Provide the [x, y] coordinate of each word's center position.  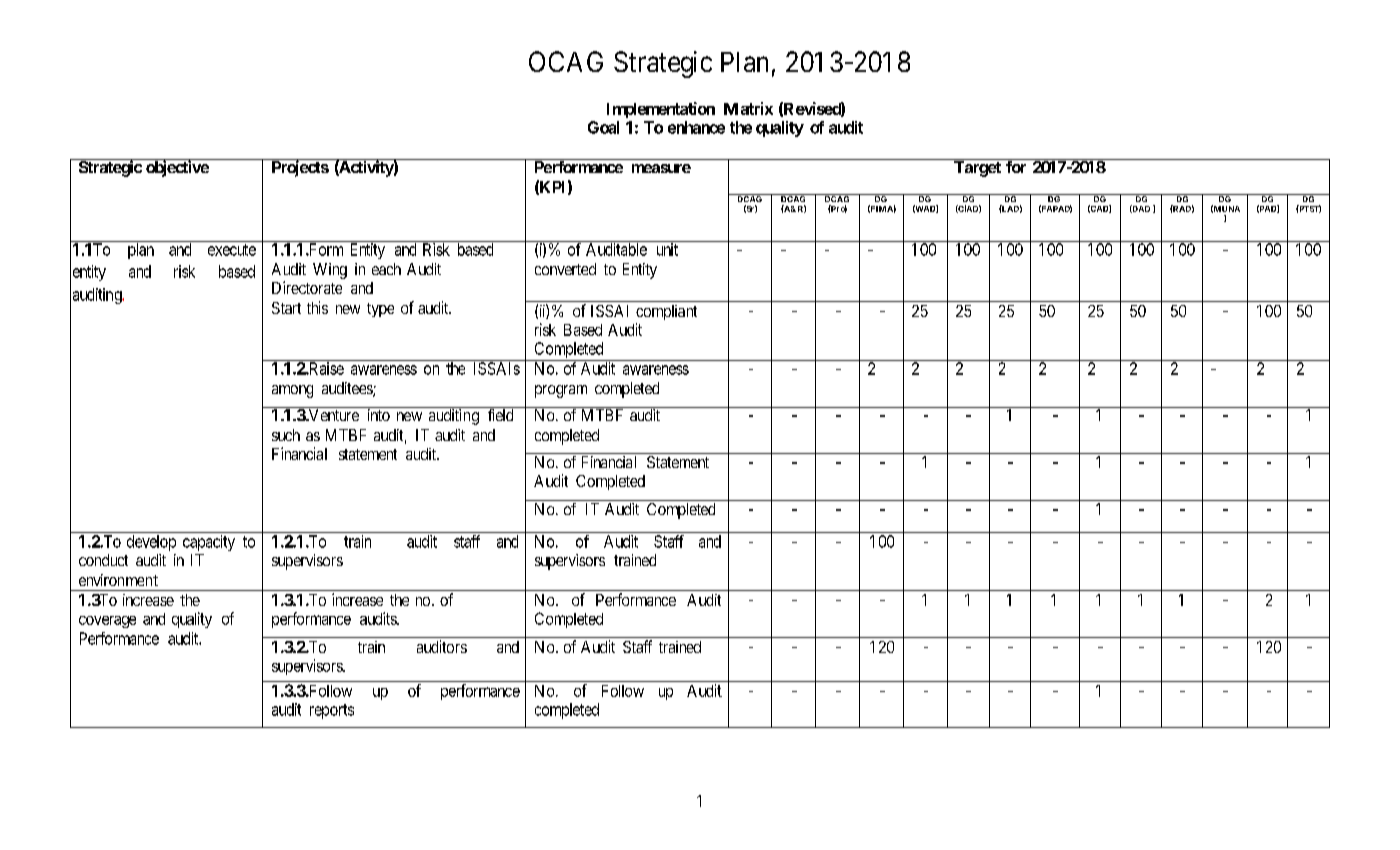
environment [118, 580]
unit [667, 249]
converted [565, 269]
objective [177, 168]
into [378, 414]
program [561, 391]
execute [232, 250]
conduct [103, 560]
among [292, 391]
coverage [107, 622]
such [286, 435]
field [501, 414]
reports [332, 711]
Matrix [748, 108]
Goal [603, 127]
